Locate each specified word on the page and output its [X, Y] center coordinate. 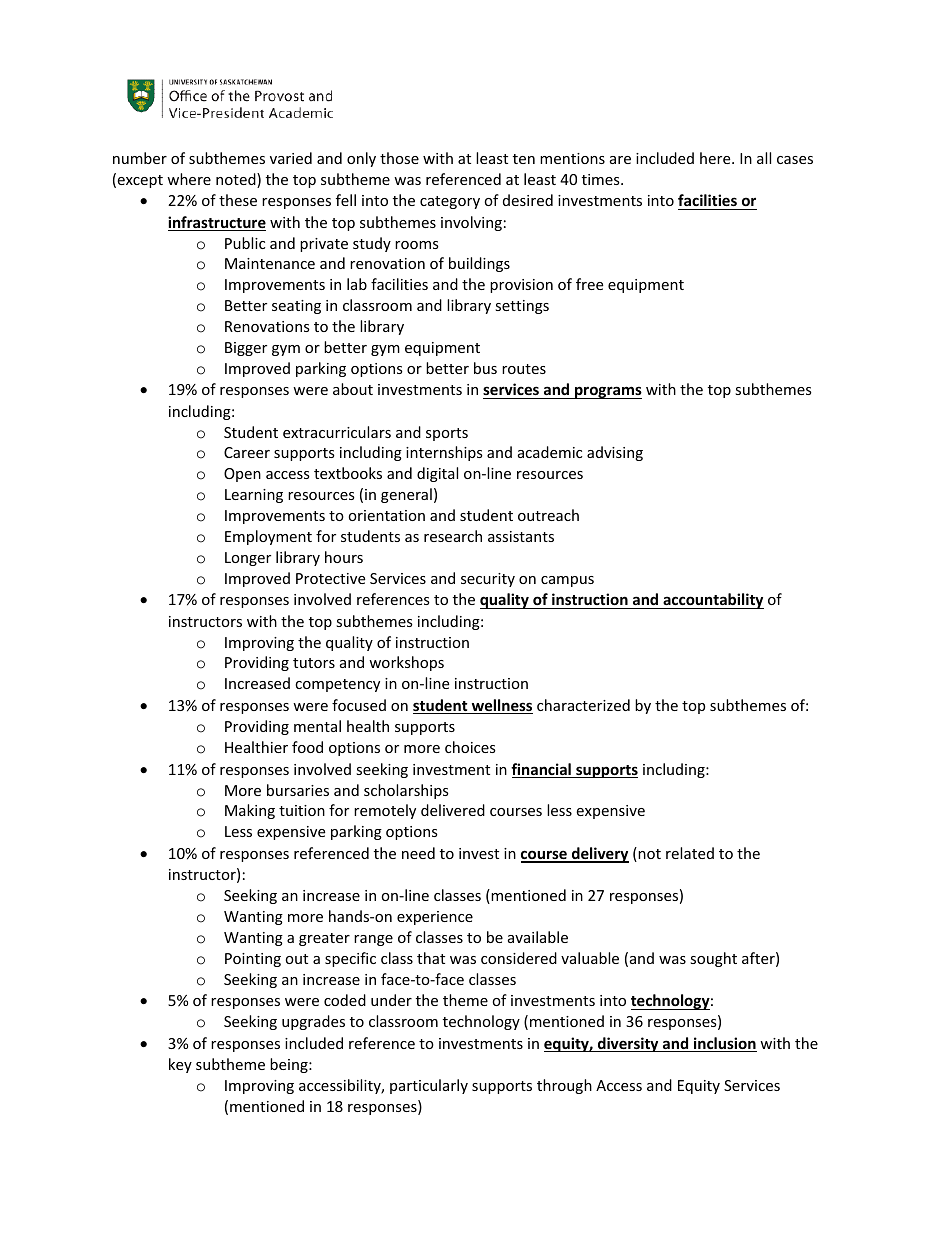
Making [250, 811]
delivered [453, 810]
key [180, 1065]
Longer [248, 559]
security [488, 580]
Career [247, 452]
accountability [712, 601]
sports [447, 434]
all [764, 158]
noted [237, 180]
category [450, 202]
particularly [429, 1086]
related [690, 853]
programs [607, 392]
